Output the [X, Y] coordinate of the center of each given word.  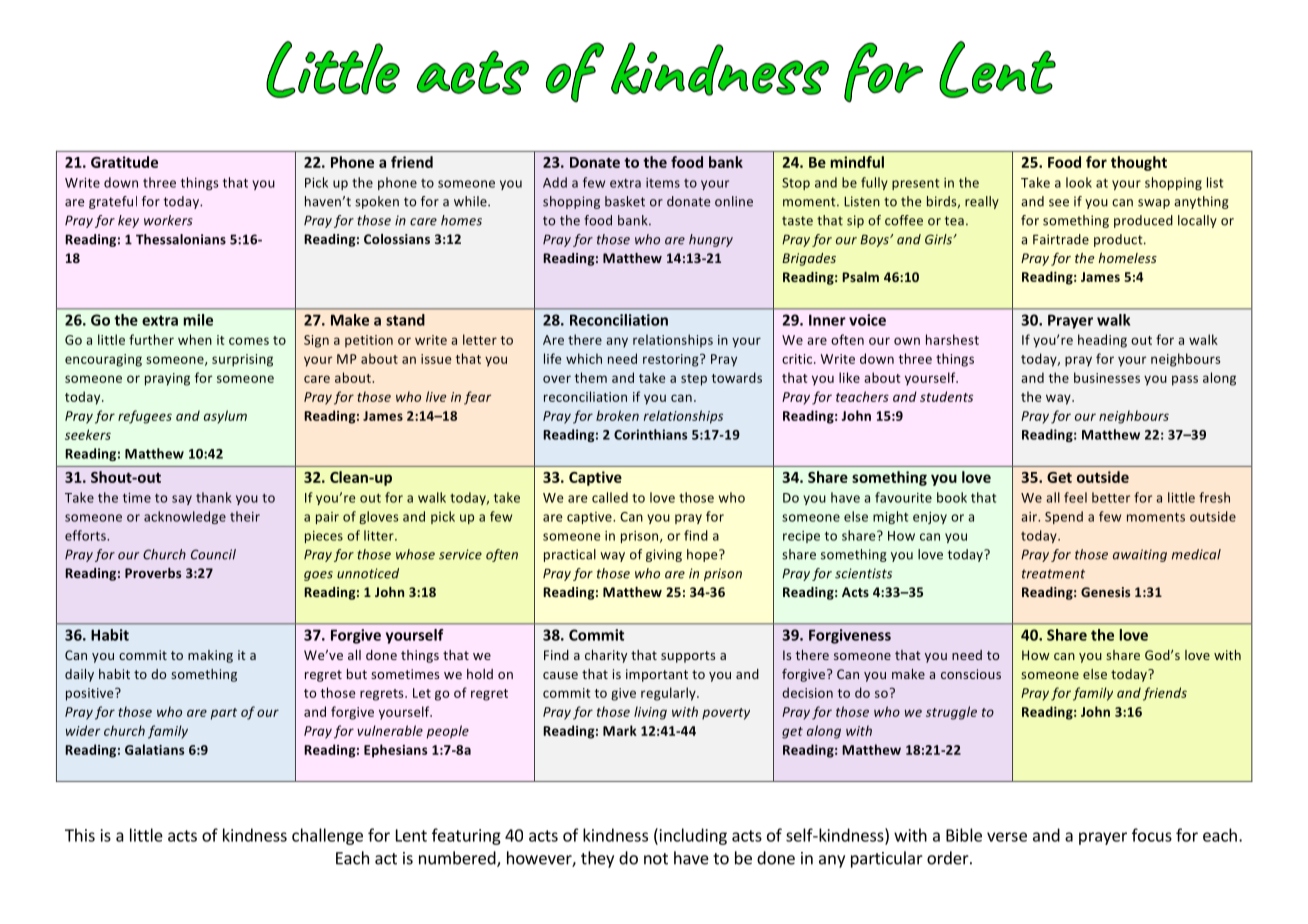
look [1079, 182]
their [245, 516]
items [663, 183]
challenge [327, 836]
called [610, 497]
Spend [1064, 517]
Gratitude [124, 162]
